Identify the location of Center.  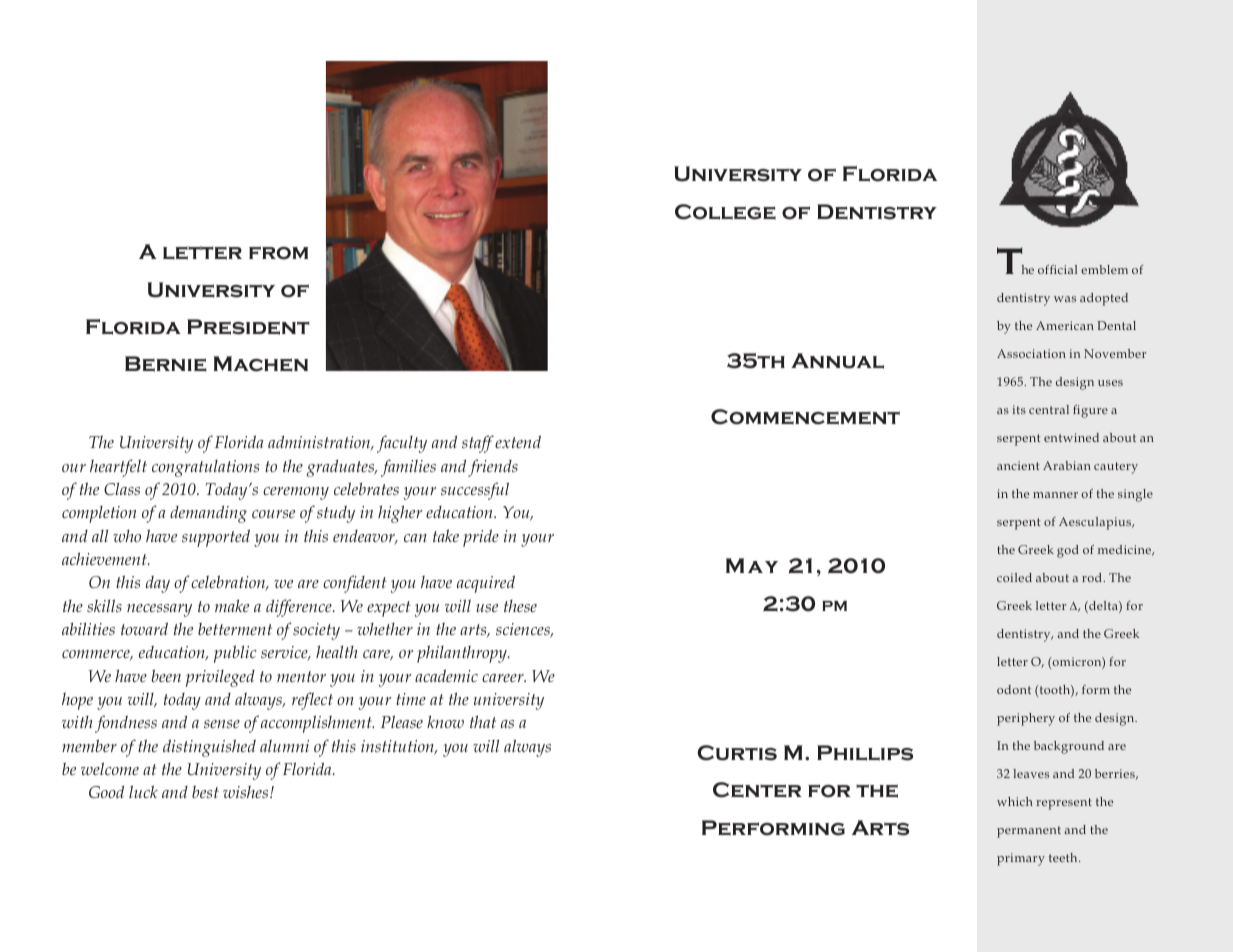
(757, 790).
